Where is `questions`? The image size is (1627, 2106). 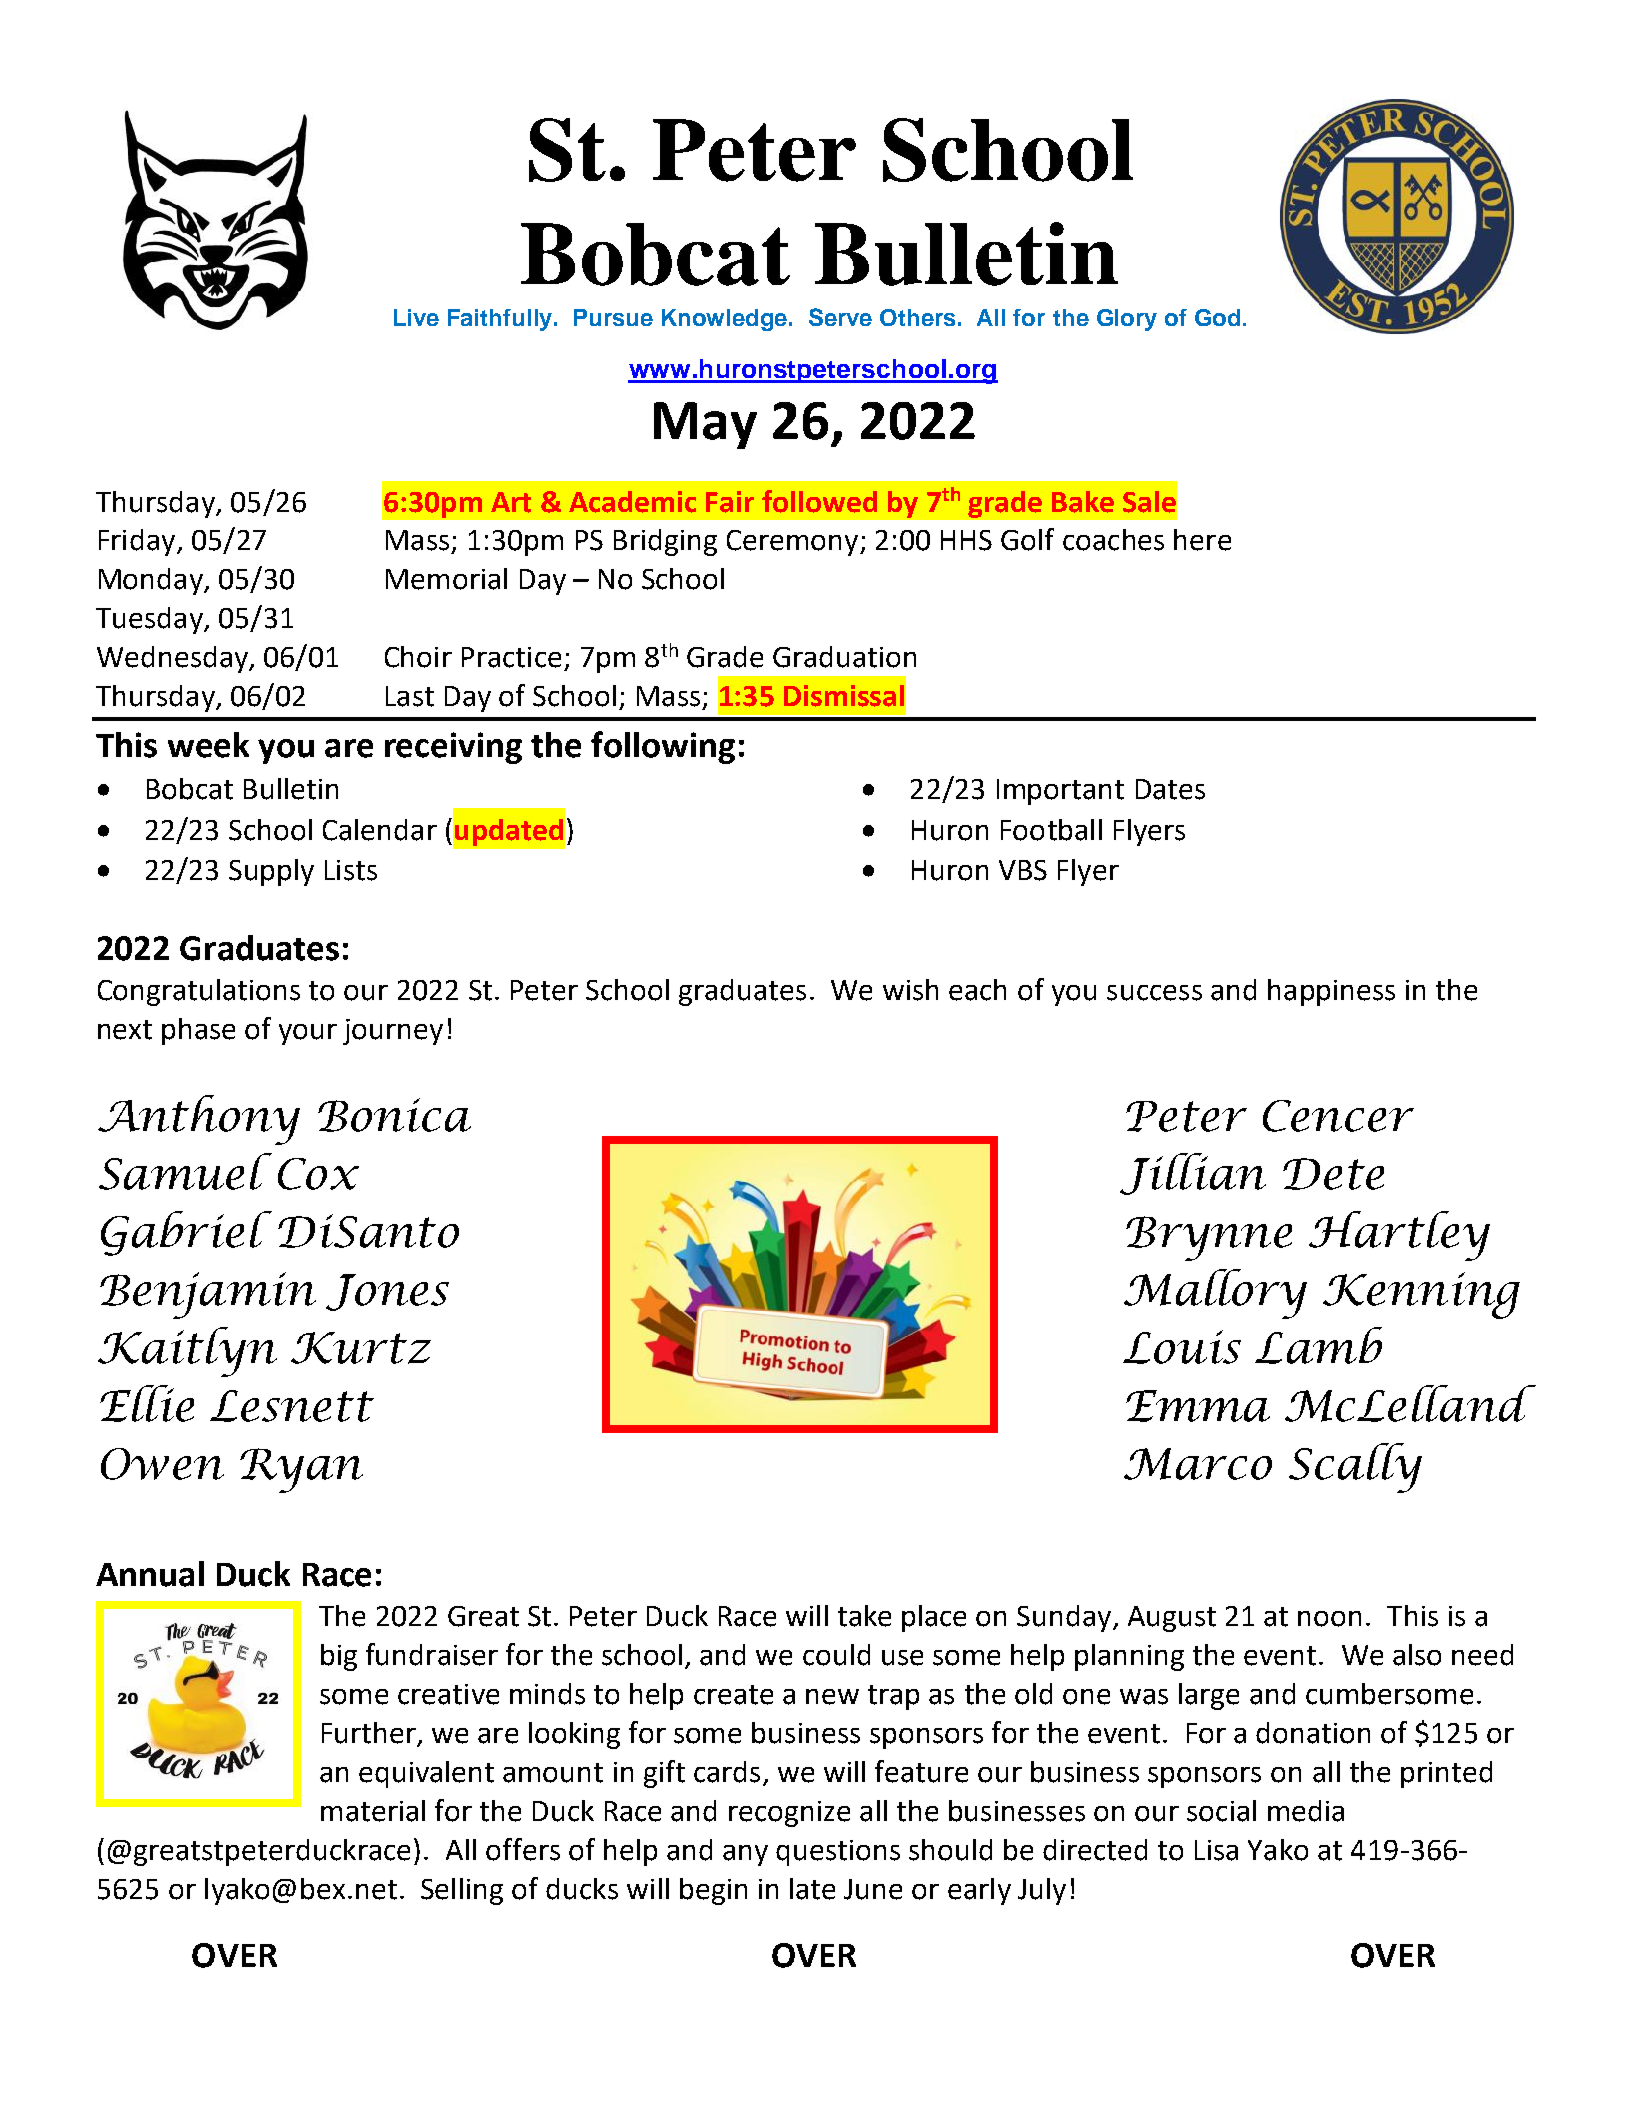 questions is located at coordinates (838, 1853).
